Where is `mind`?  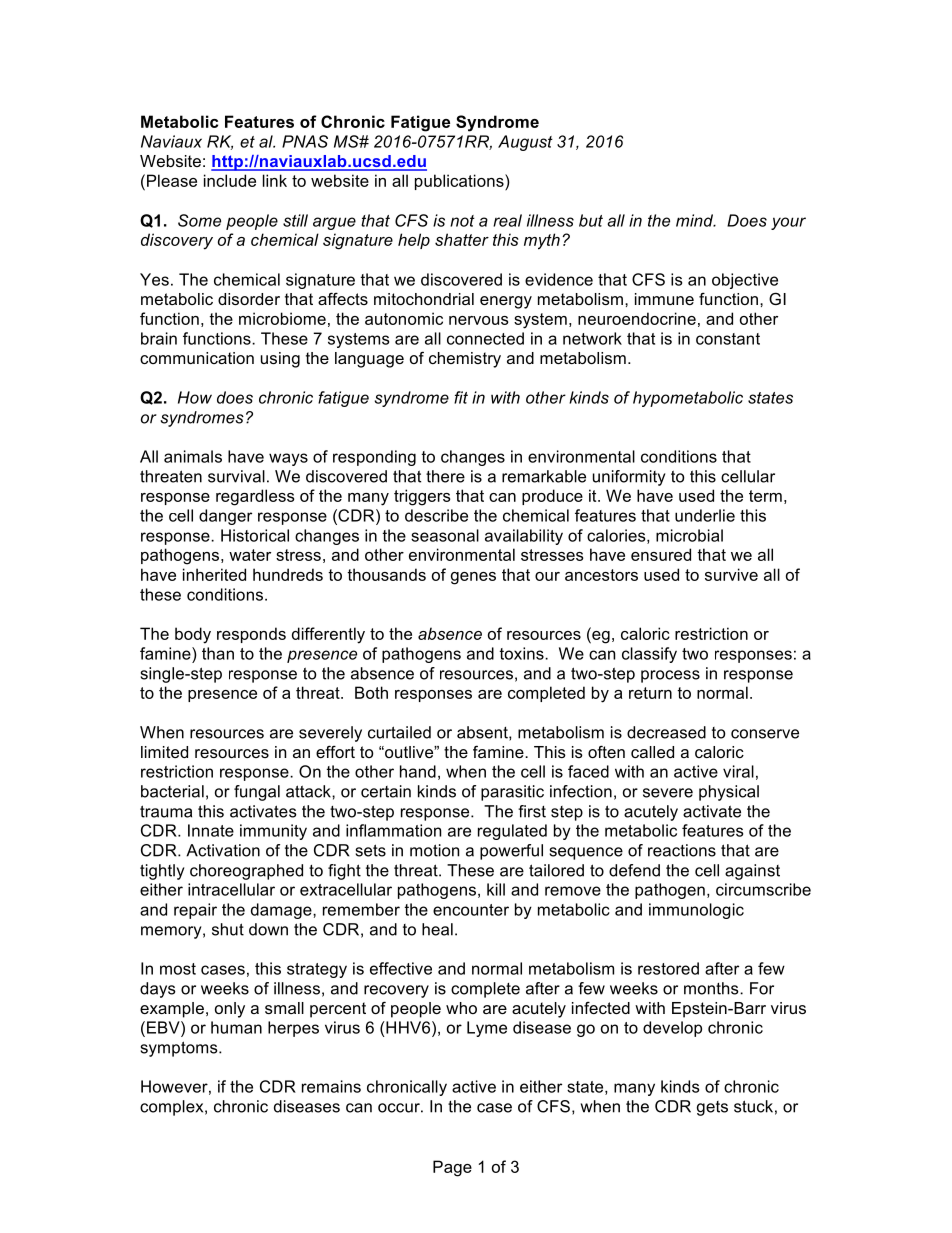
mind is located at coordinates (696, 220).
